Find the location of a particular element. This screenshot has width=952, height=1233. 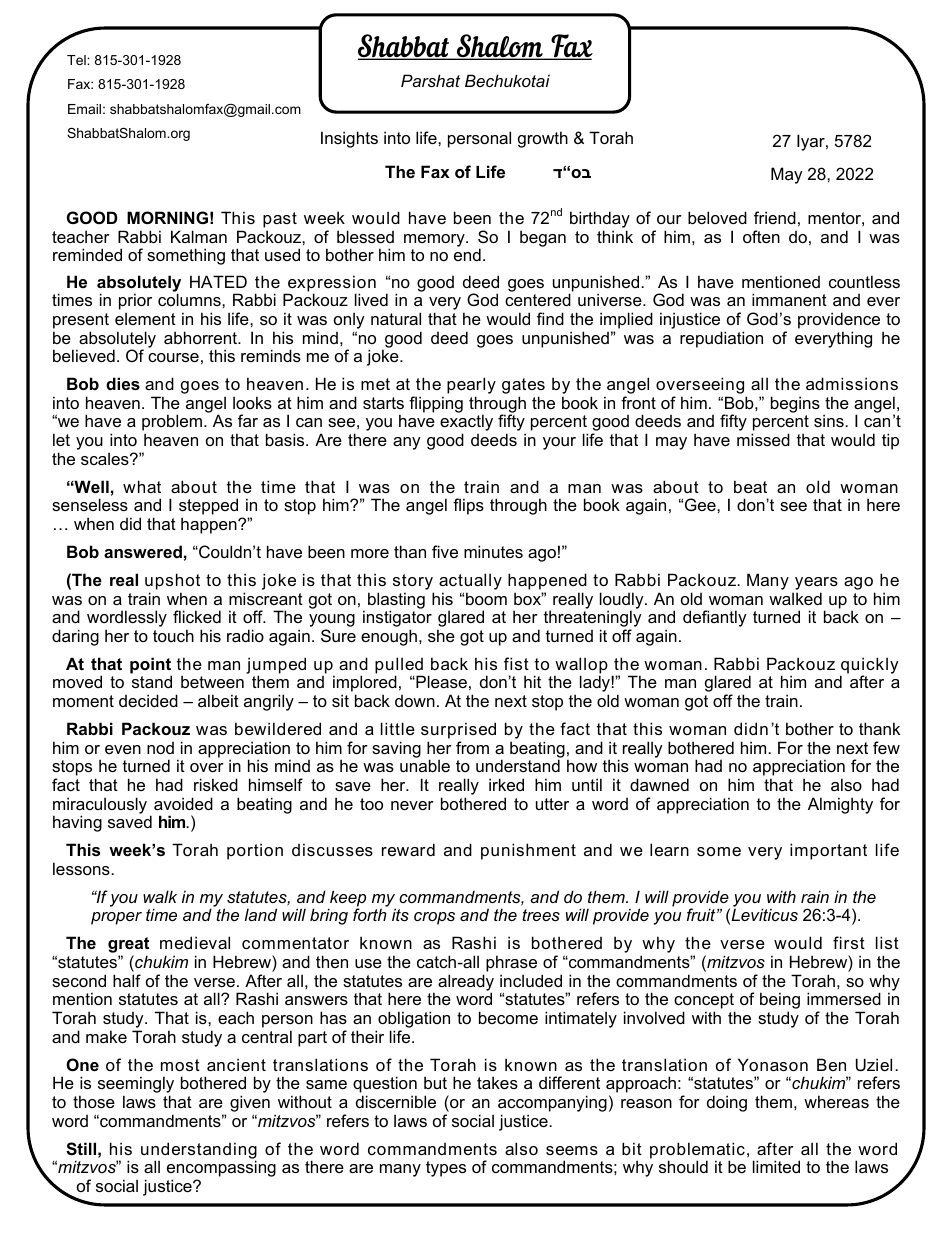

exactly is located at coordinates (466, 424).
